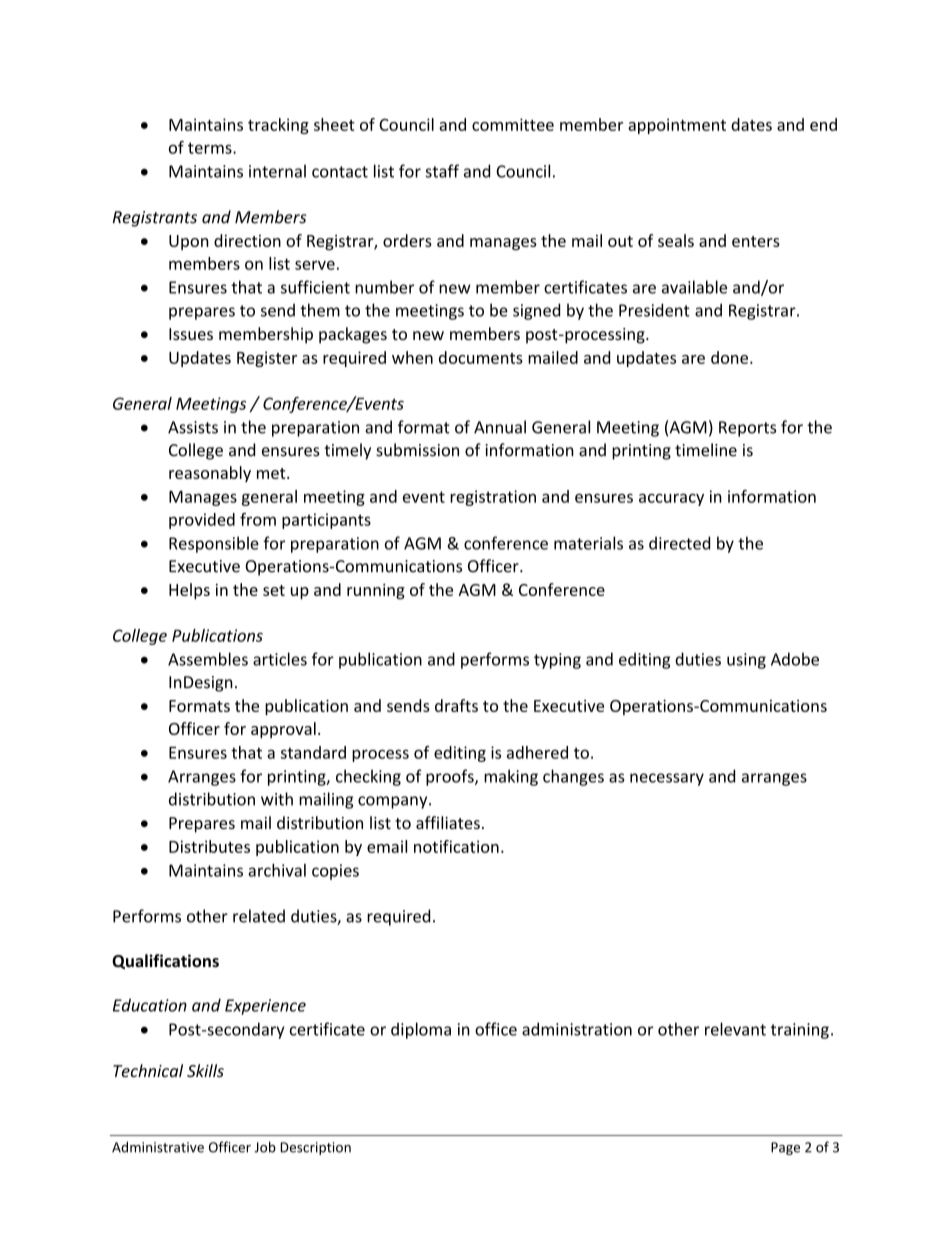  What do you see at coordinates (706, 450) in the screenshot?
I see `timeline` at bounding box center [706, 450].
